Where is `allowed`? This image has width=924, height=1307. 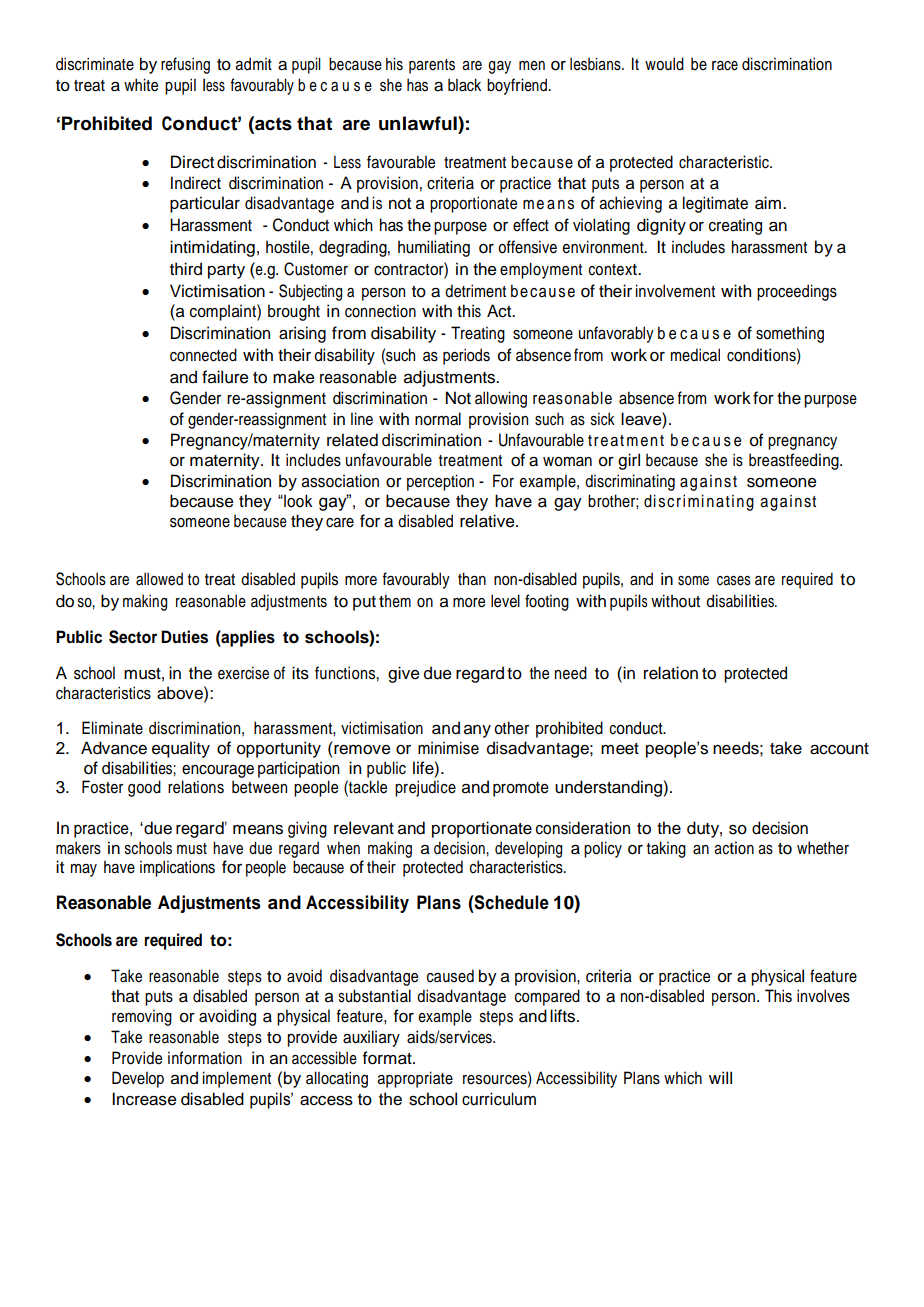 allowed is located at coordinates (159, 579).
